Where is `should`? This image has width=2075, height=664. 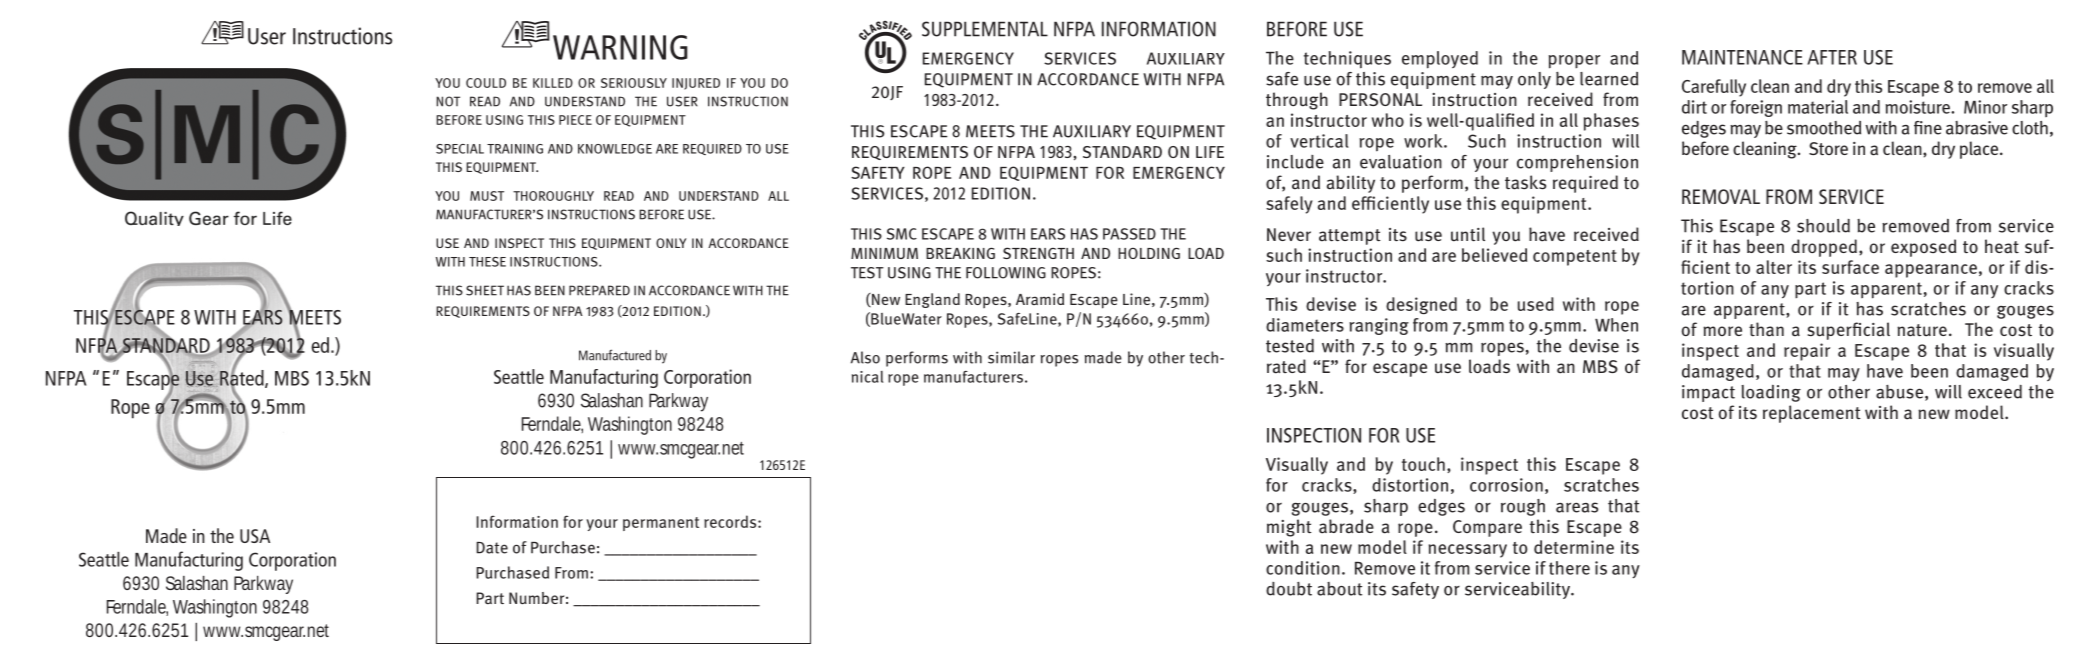 should is located at coordinates (1823, 226).
